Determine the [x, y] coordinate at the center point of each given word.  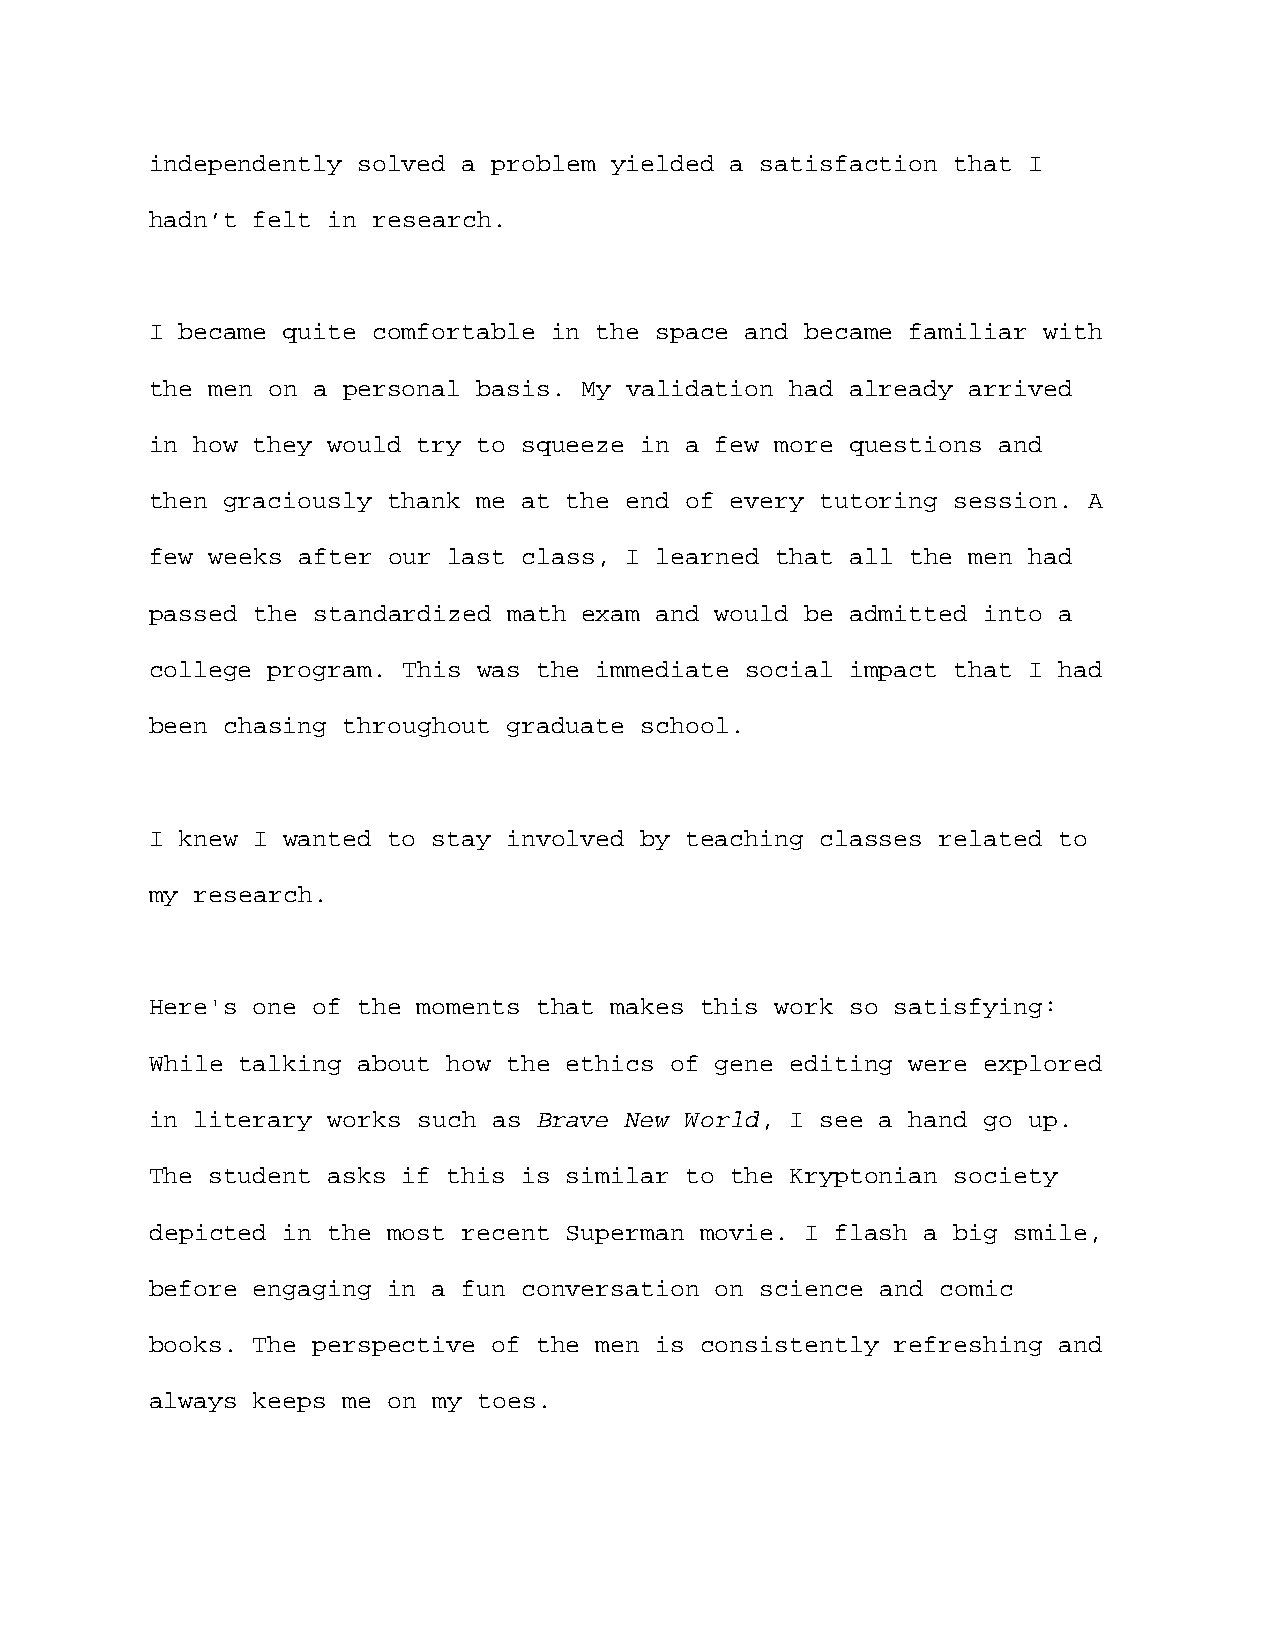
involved [566, 838]
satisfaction [849, 163]
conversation [611, 1288]
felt [282, 219]
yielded [662, 165]
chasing [275, 727]
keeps [289, 1402]
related [990, 838]
